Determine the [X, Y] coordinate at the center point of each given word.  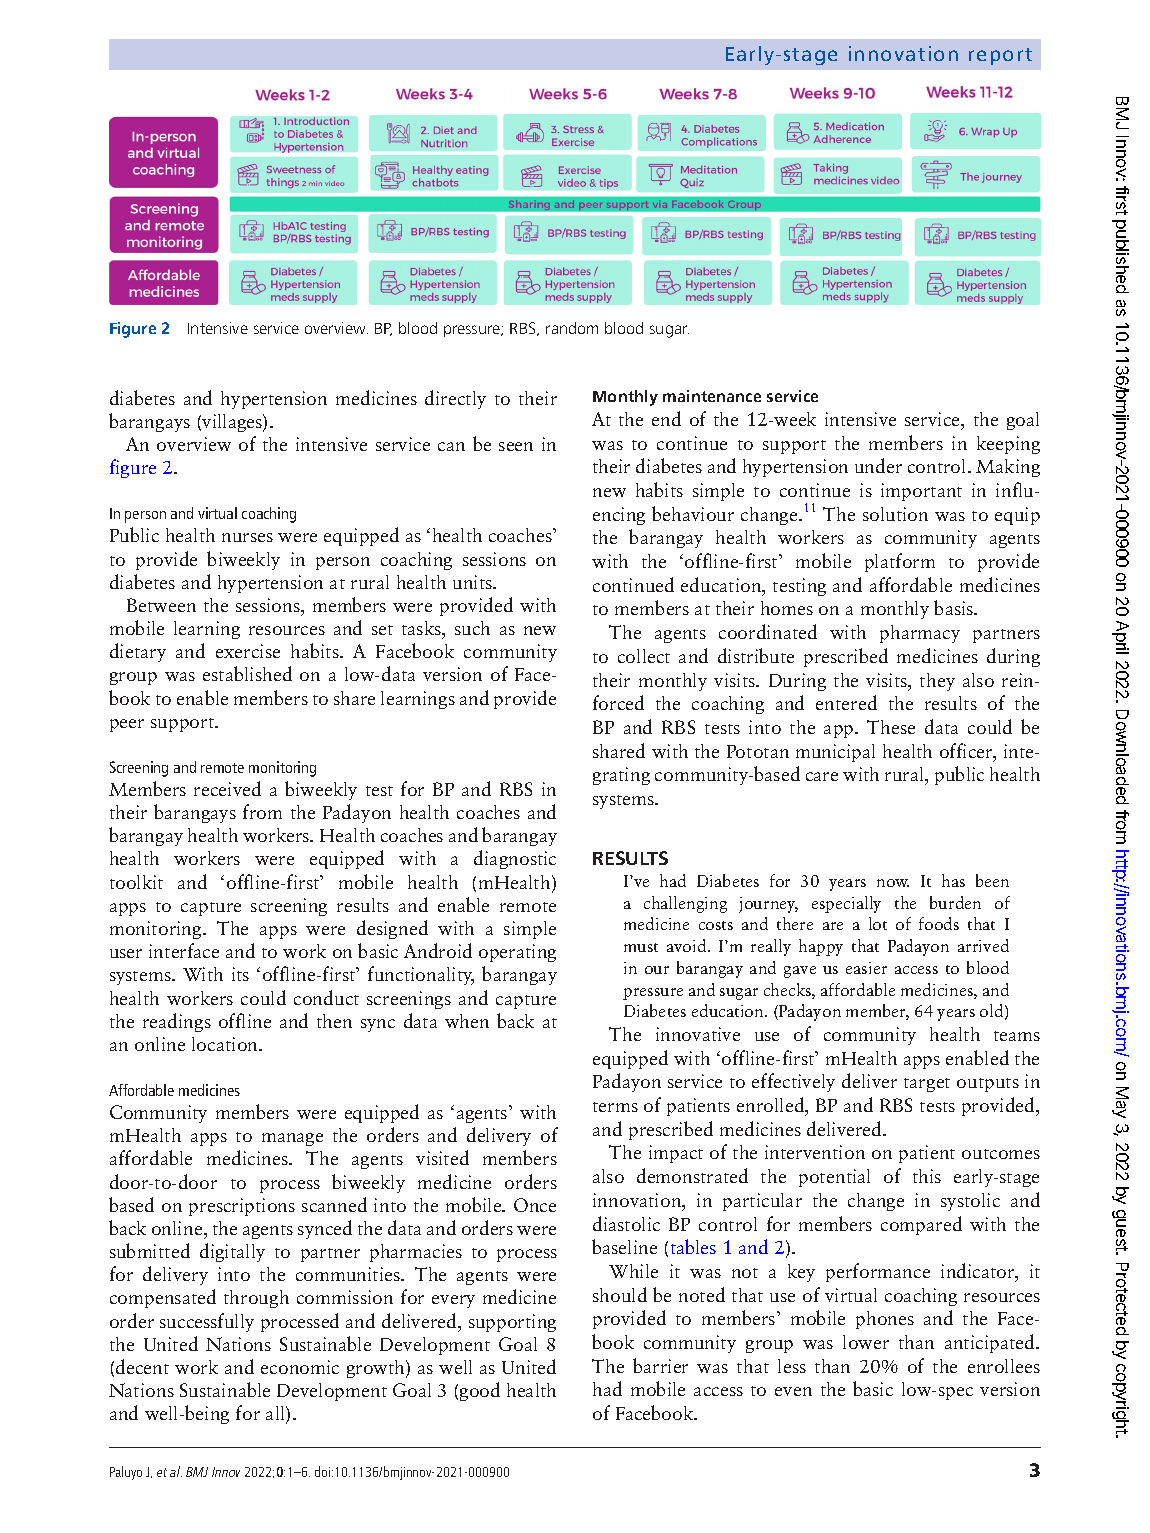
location [226, 1044]
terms [615, 1107]
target [927, 1085]
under [878, 465]
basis [955, 607]
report [1000, 56]
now [893, 883]
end [666, 418]
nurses [247, 537]
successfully [207, 1322]
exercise [248, 651]
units [474, 582]
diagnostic [515, 859]
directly [455, 399]
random [572, 328]
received [227, 788]
